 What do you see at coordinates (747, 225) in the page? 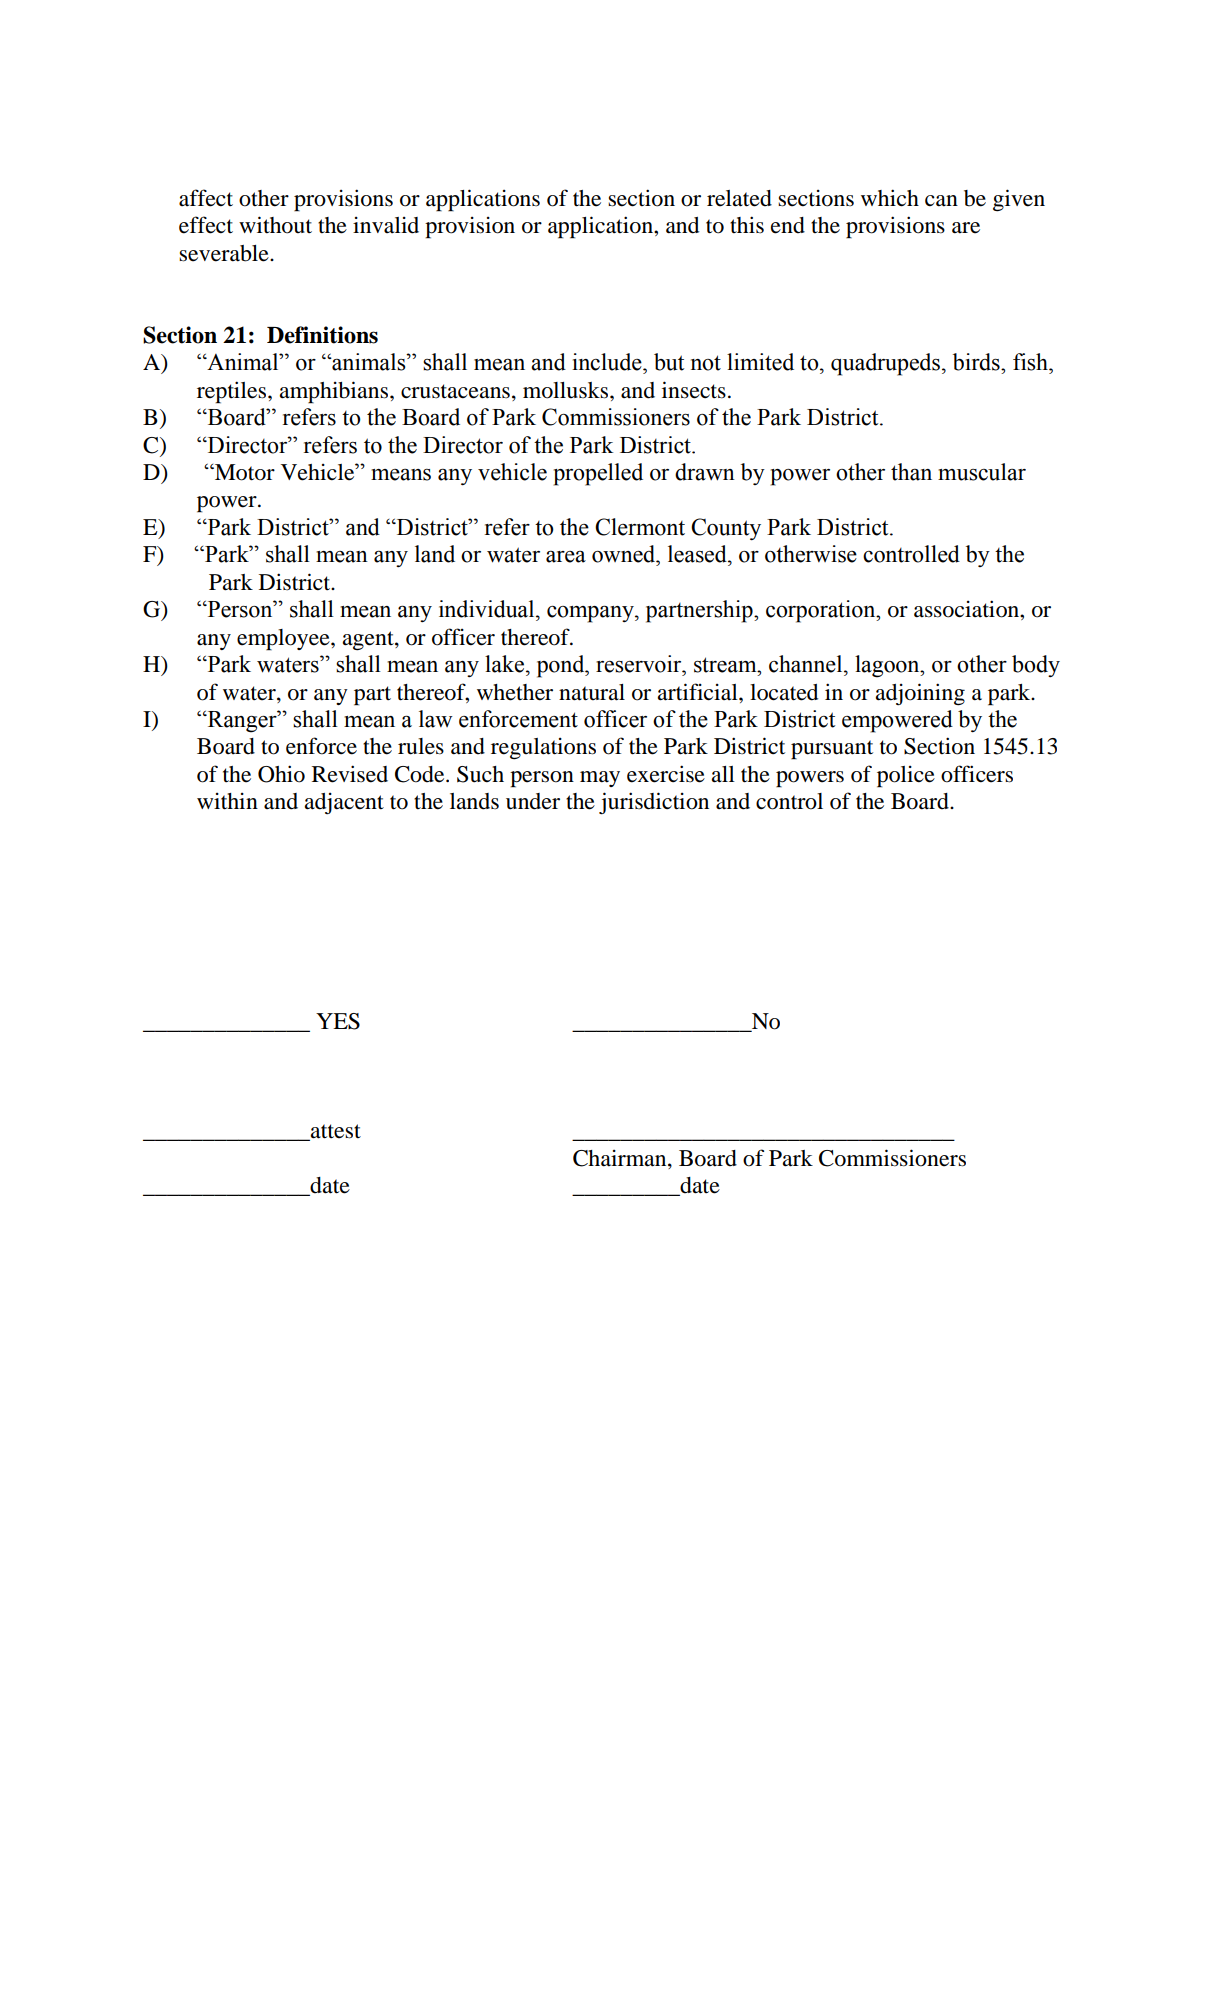
I see `this` at bounding box center [747, 225].
